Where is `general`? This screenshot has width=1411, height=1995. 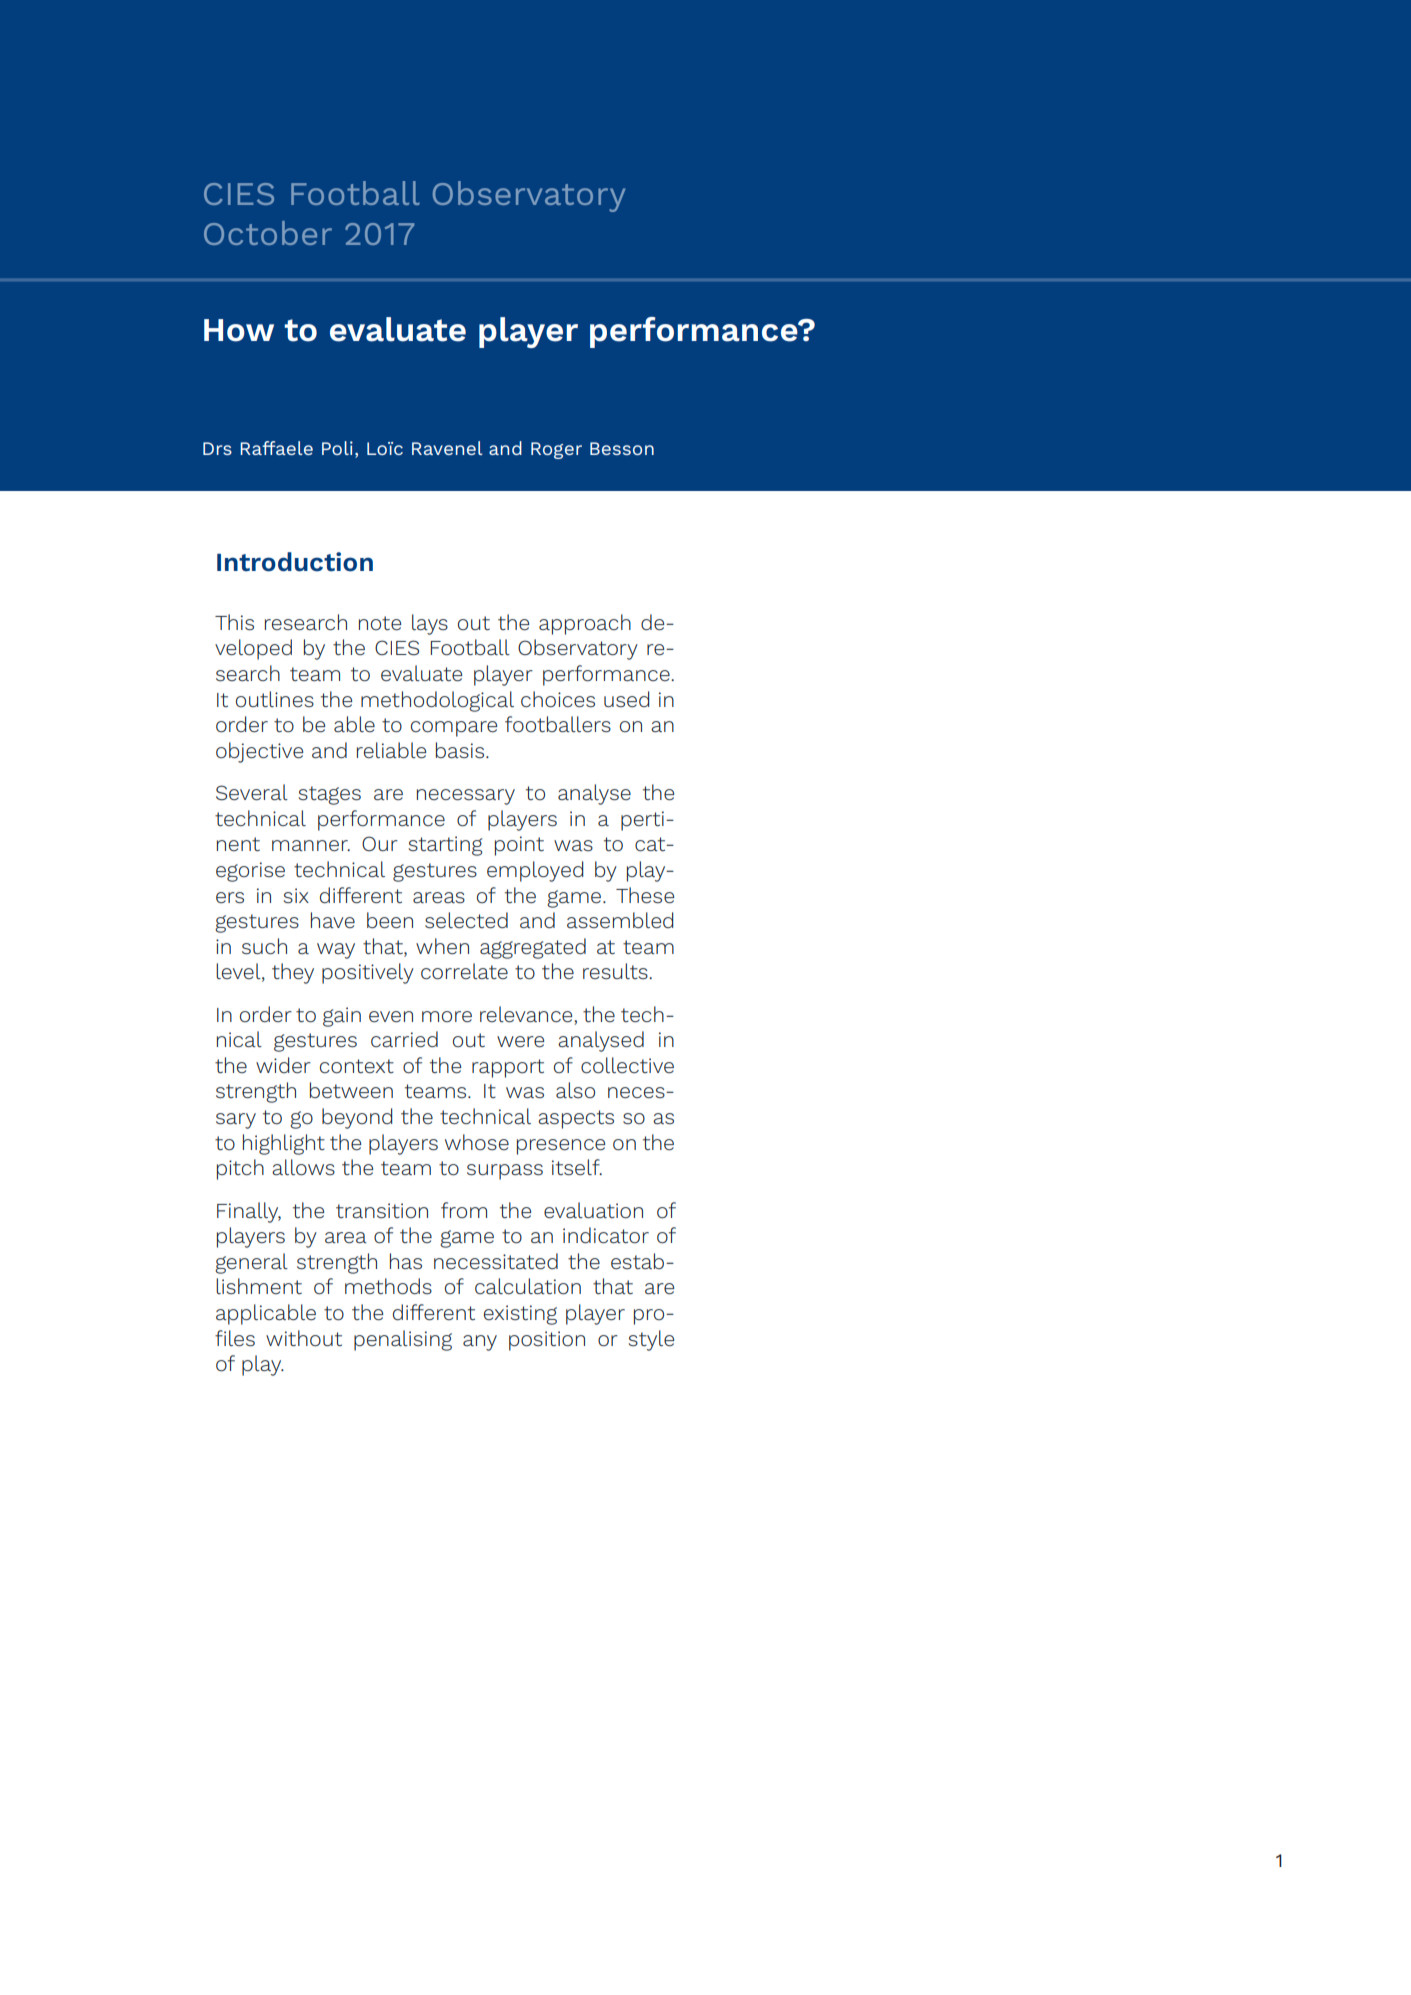 general is located at coordinates (251, 1263).
